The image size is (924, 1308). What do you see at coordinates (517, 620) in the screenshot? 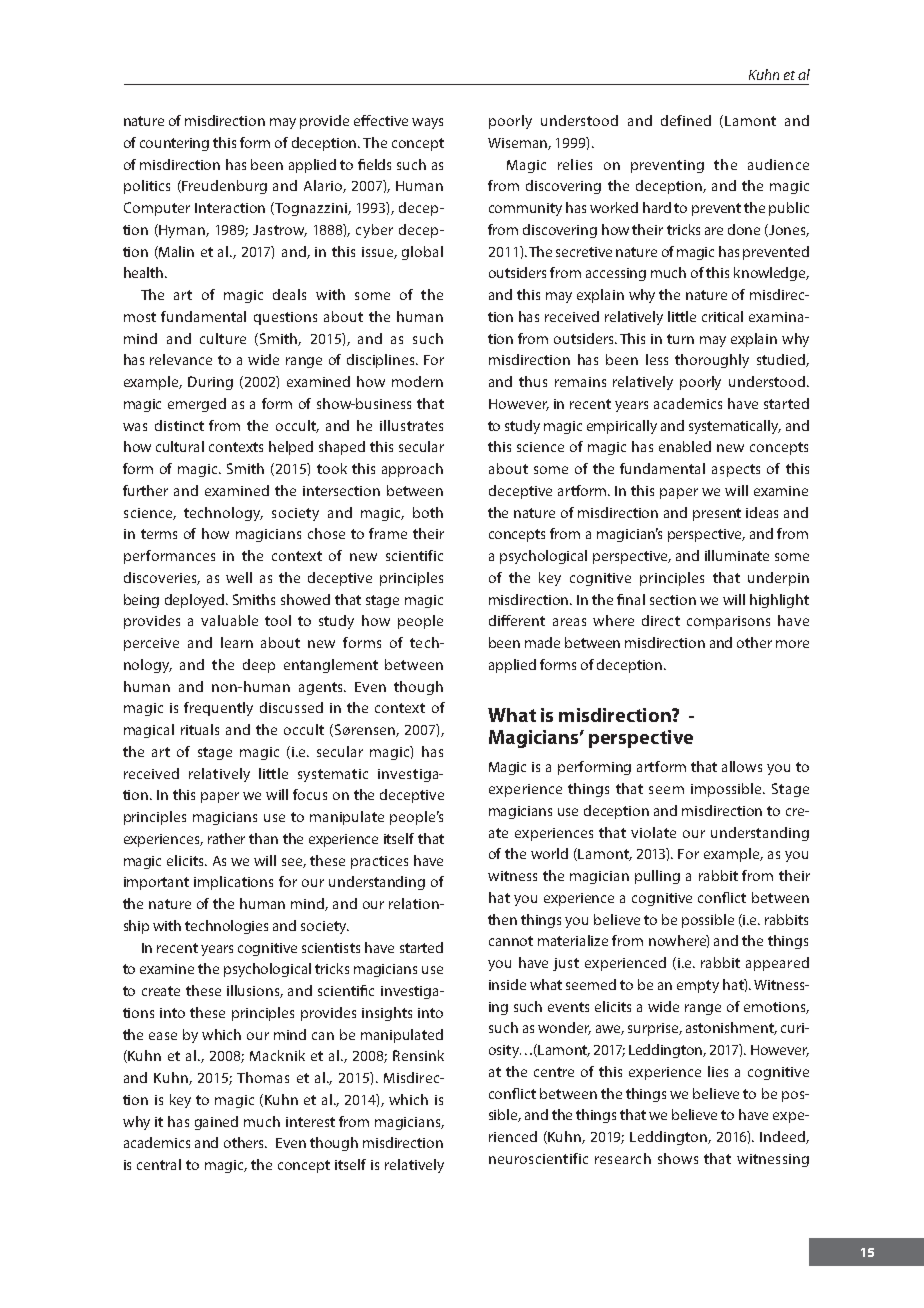
I see `different` at bounding box center [517, 620].
